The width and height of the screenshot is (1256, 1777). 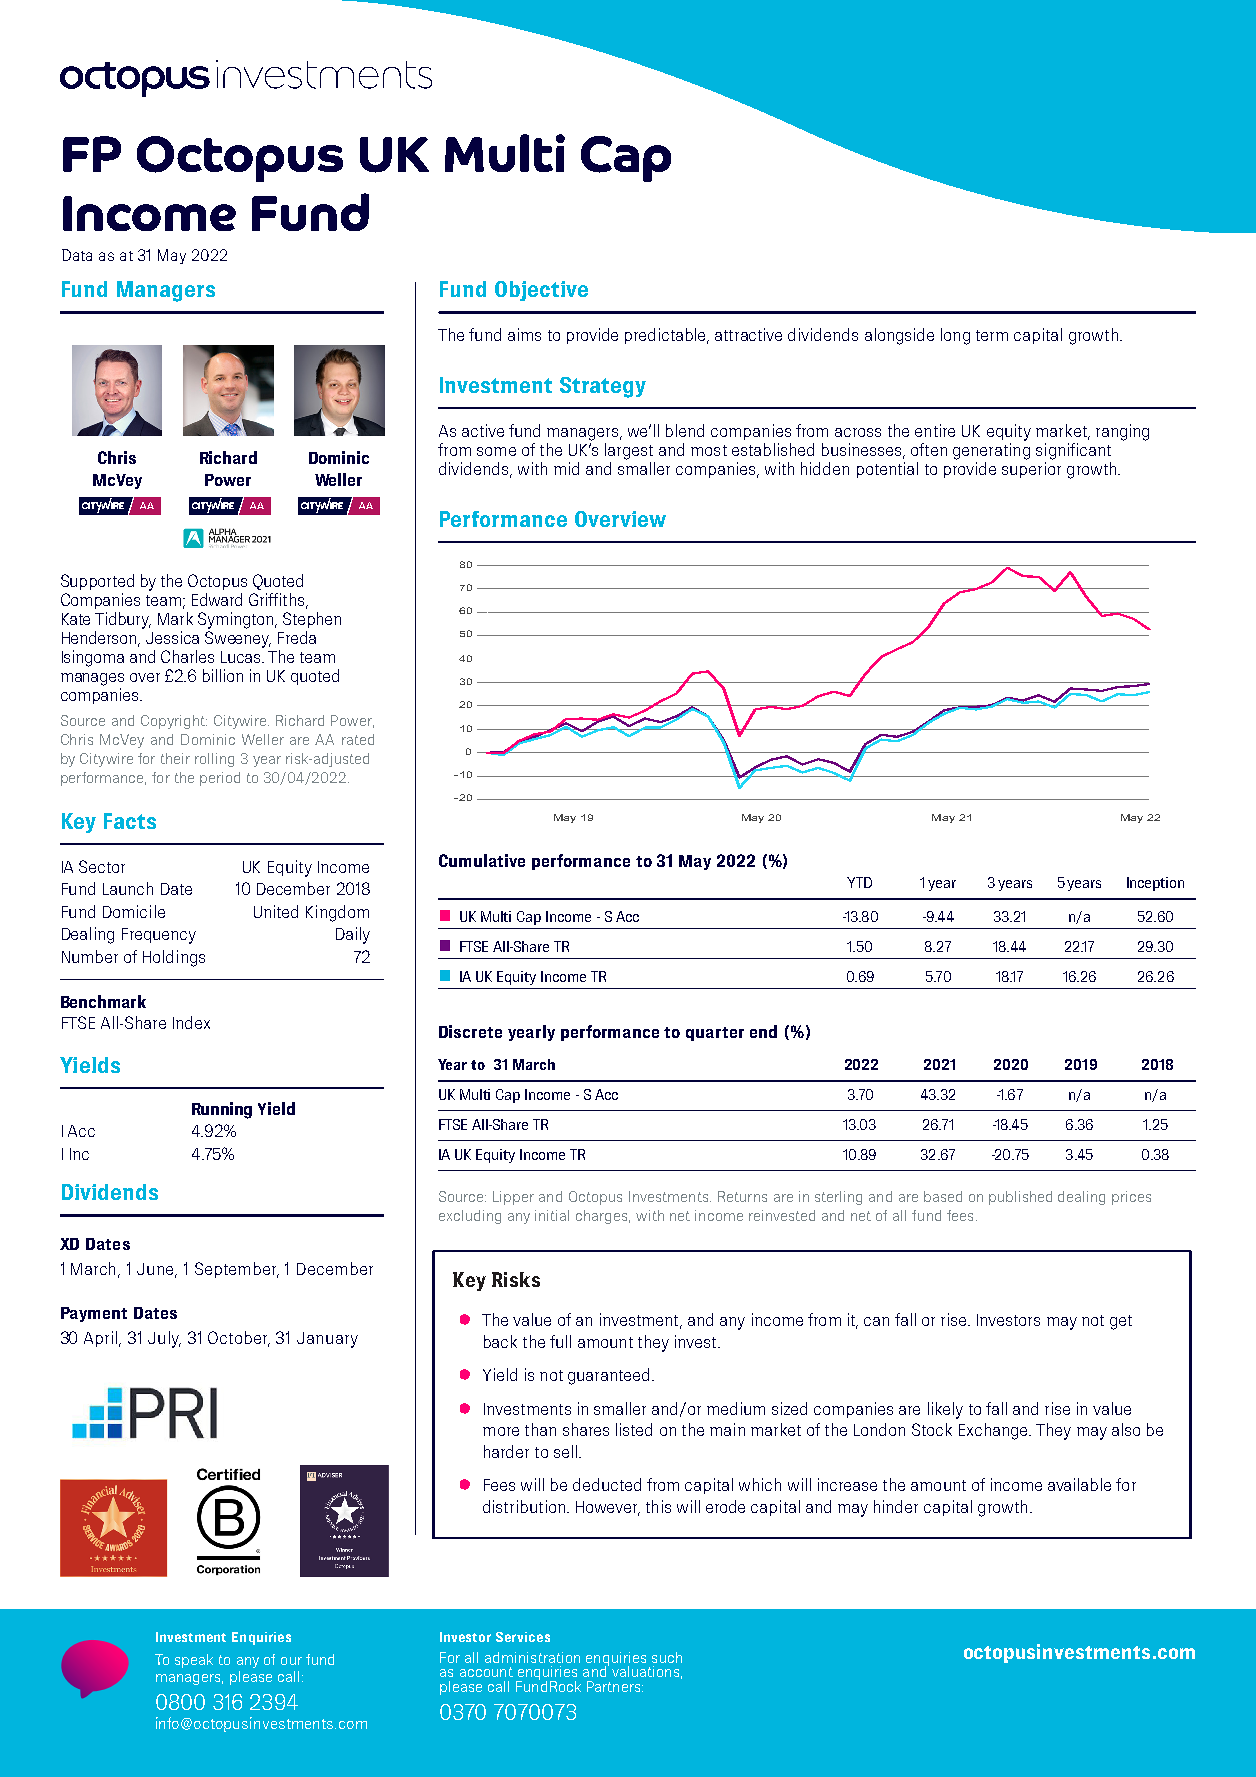 I want to click on Data, so click(x=77, y=255).
